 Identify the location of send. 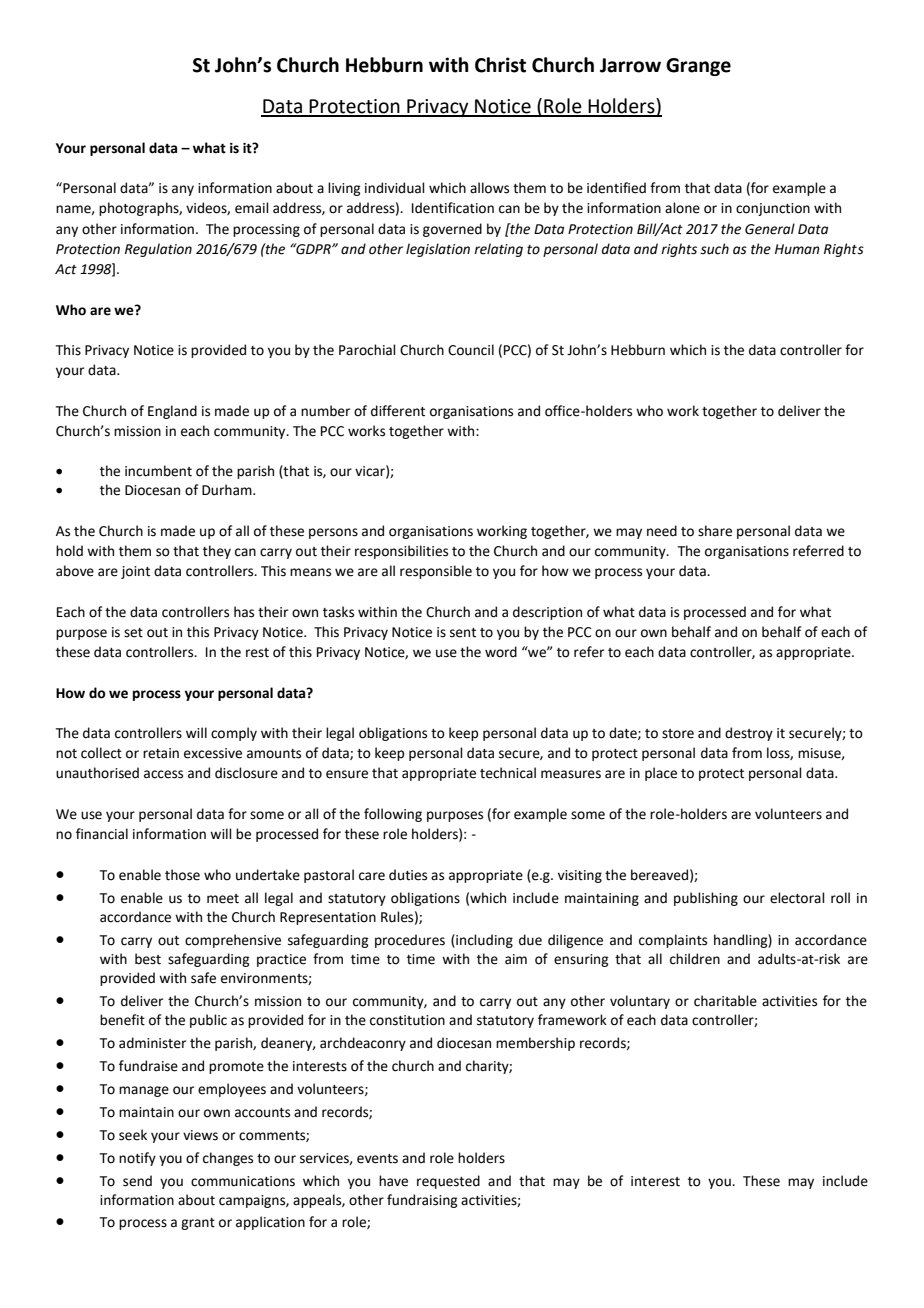
(137, 1181).
